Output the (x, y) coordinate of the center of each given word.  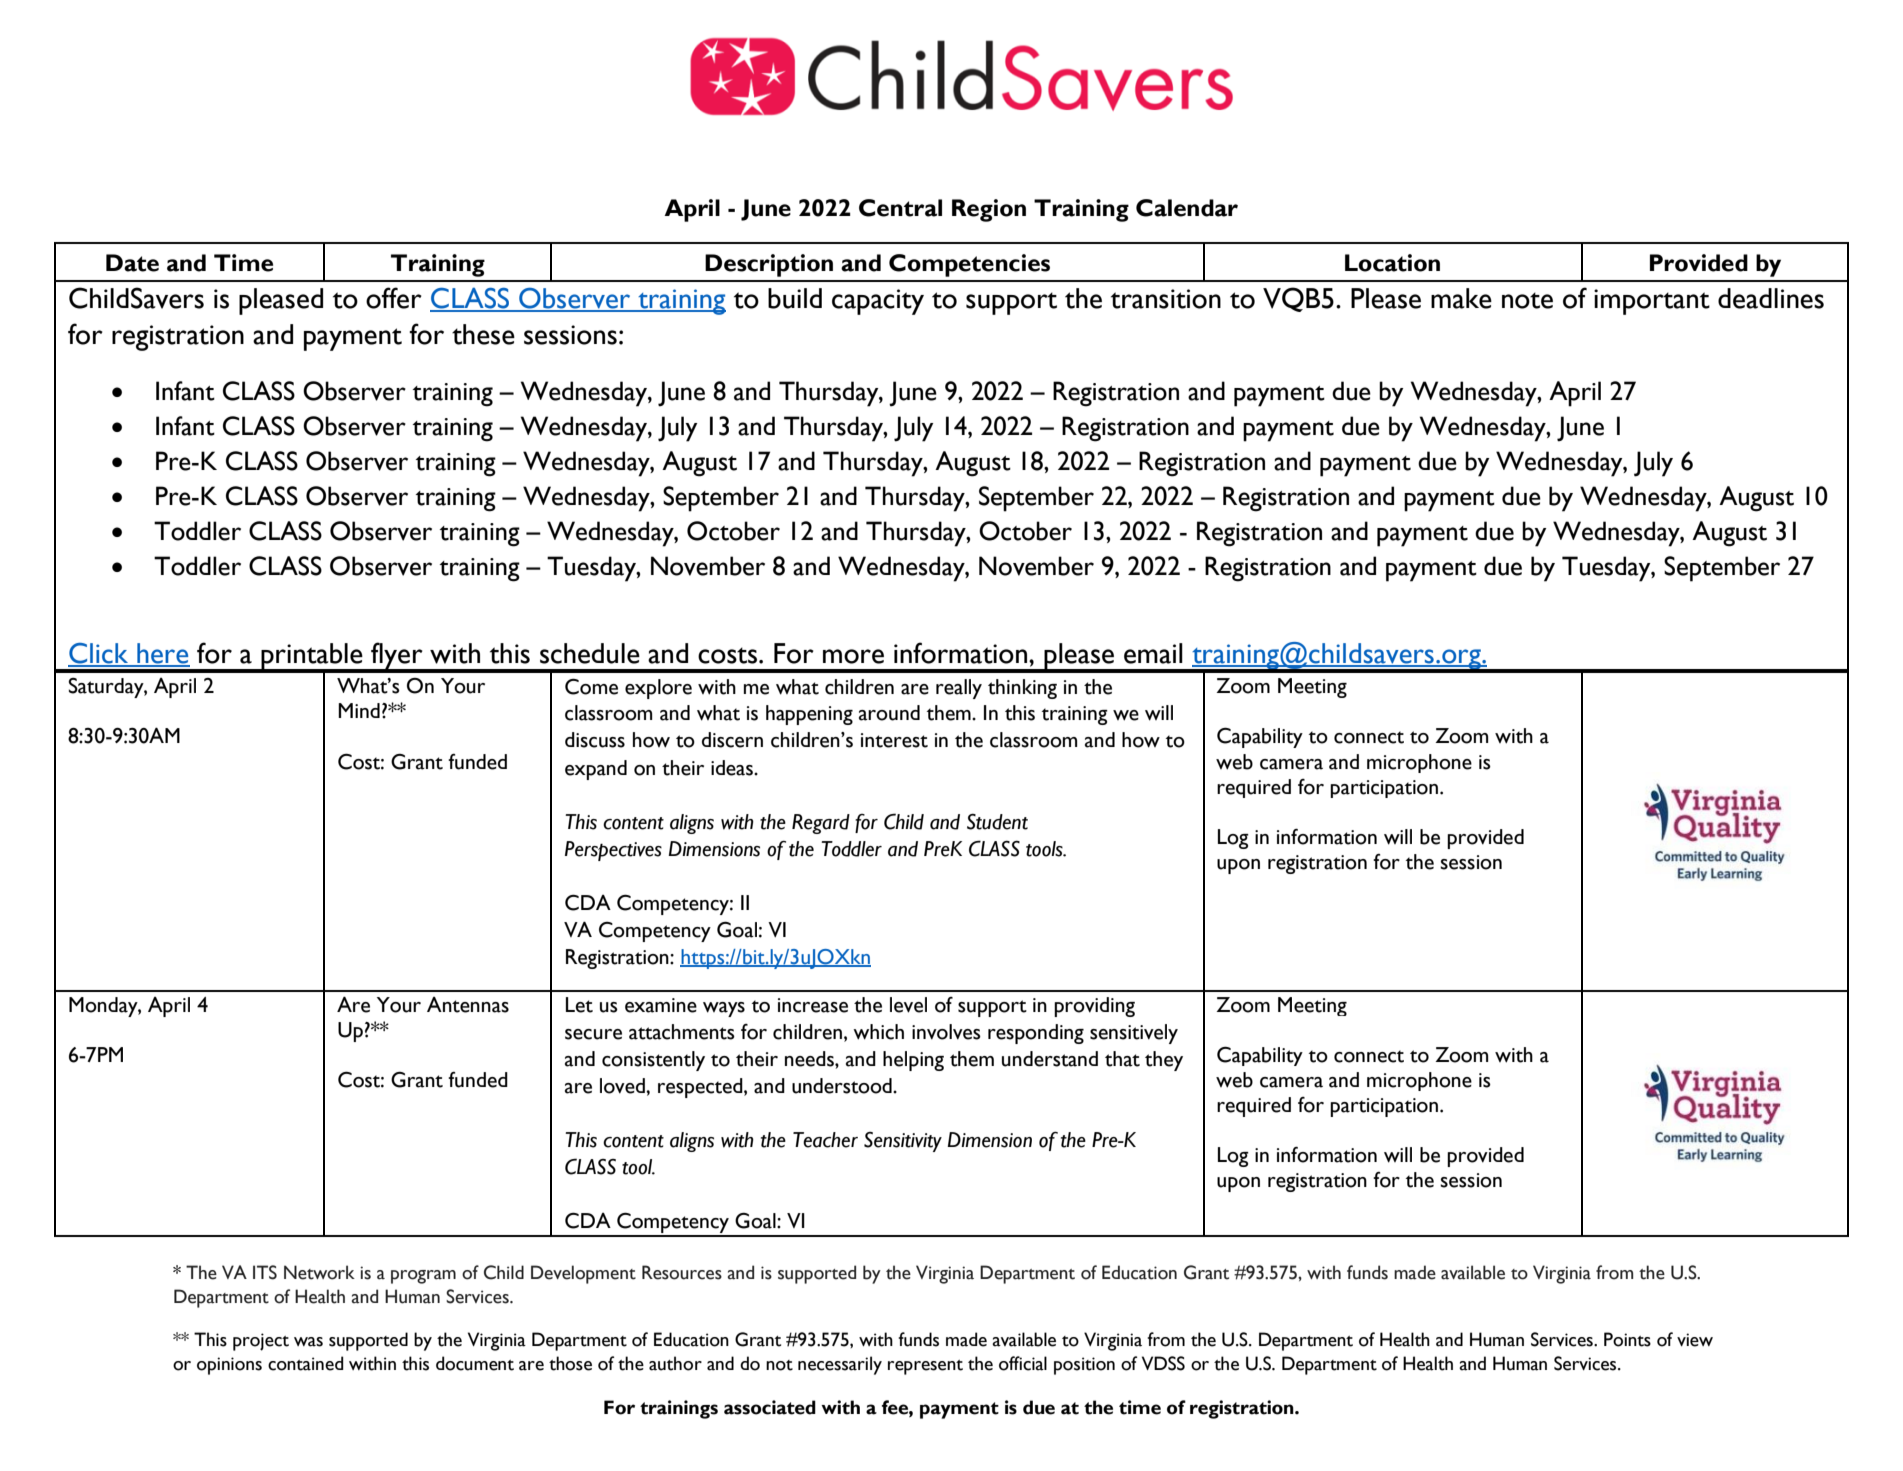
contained (306, 1363)
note (1527, 300)
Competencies (969, 265)
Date (132, 263)
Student (997, 822)
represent (925, 1367)
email (1153, 653)
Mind (359, 710)
